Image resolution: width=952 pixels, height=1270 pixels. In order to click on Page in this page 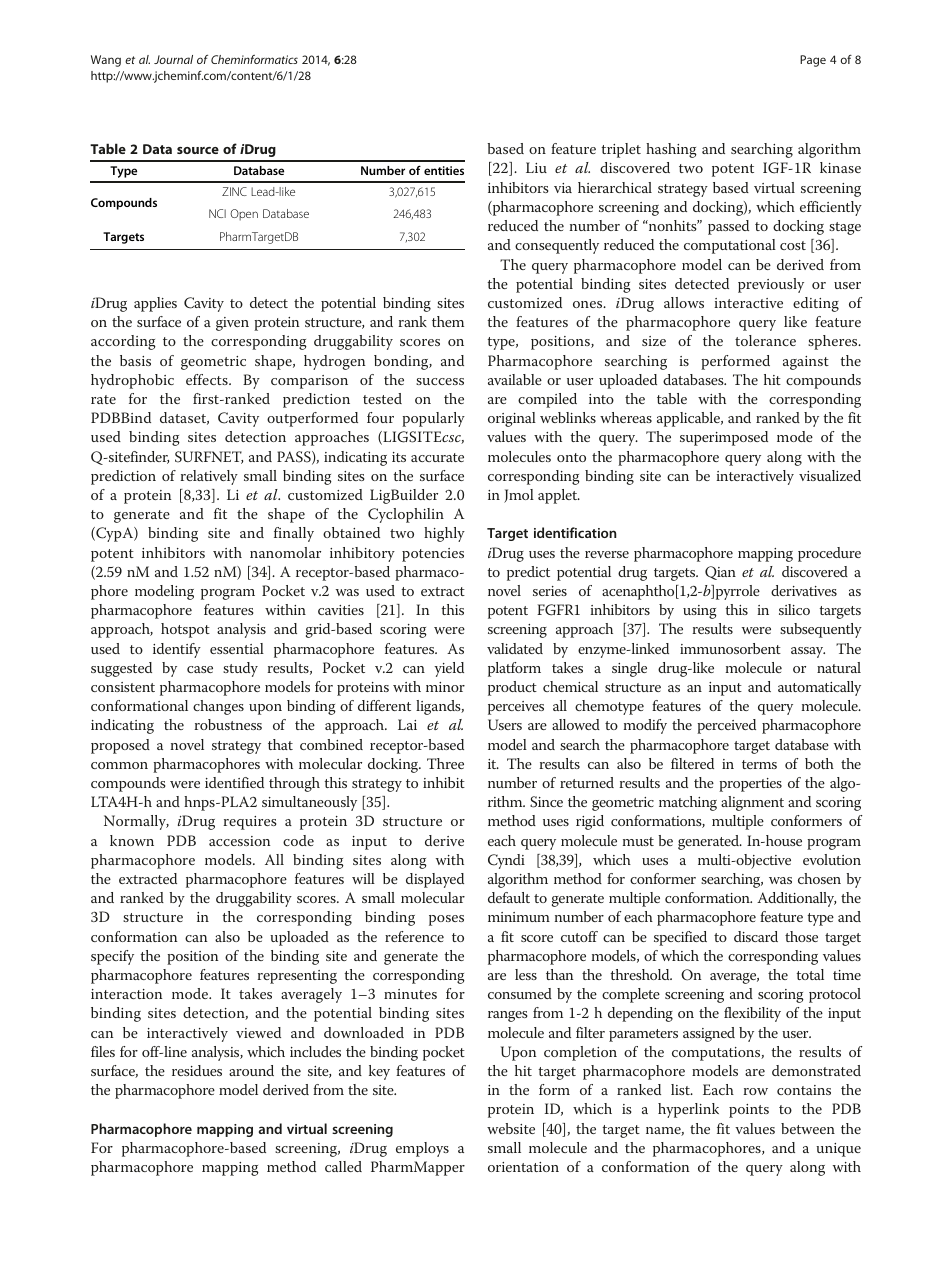, I will do `click(813, 61)`.
